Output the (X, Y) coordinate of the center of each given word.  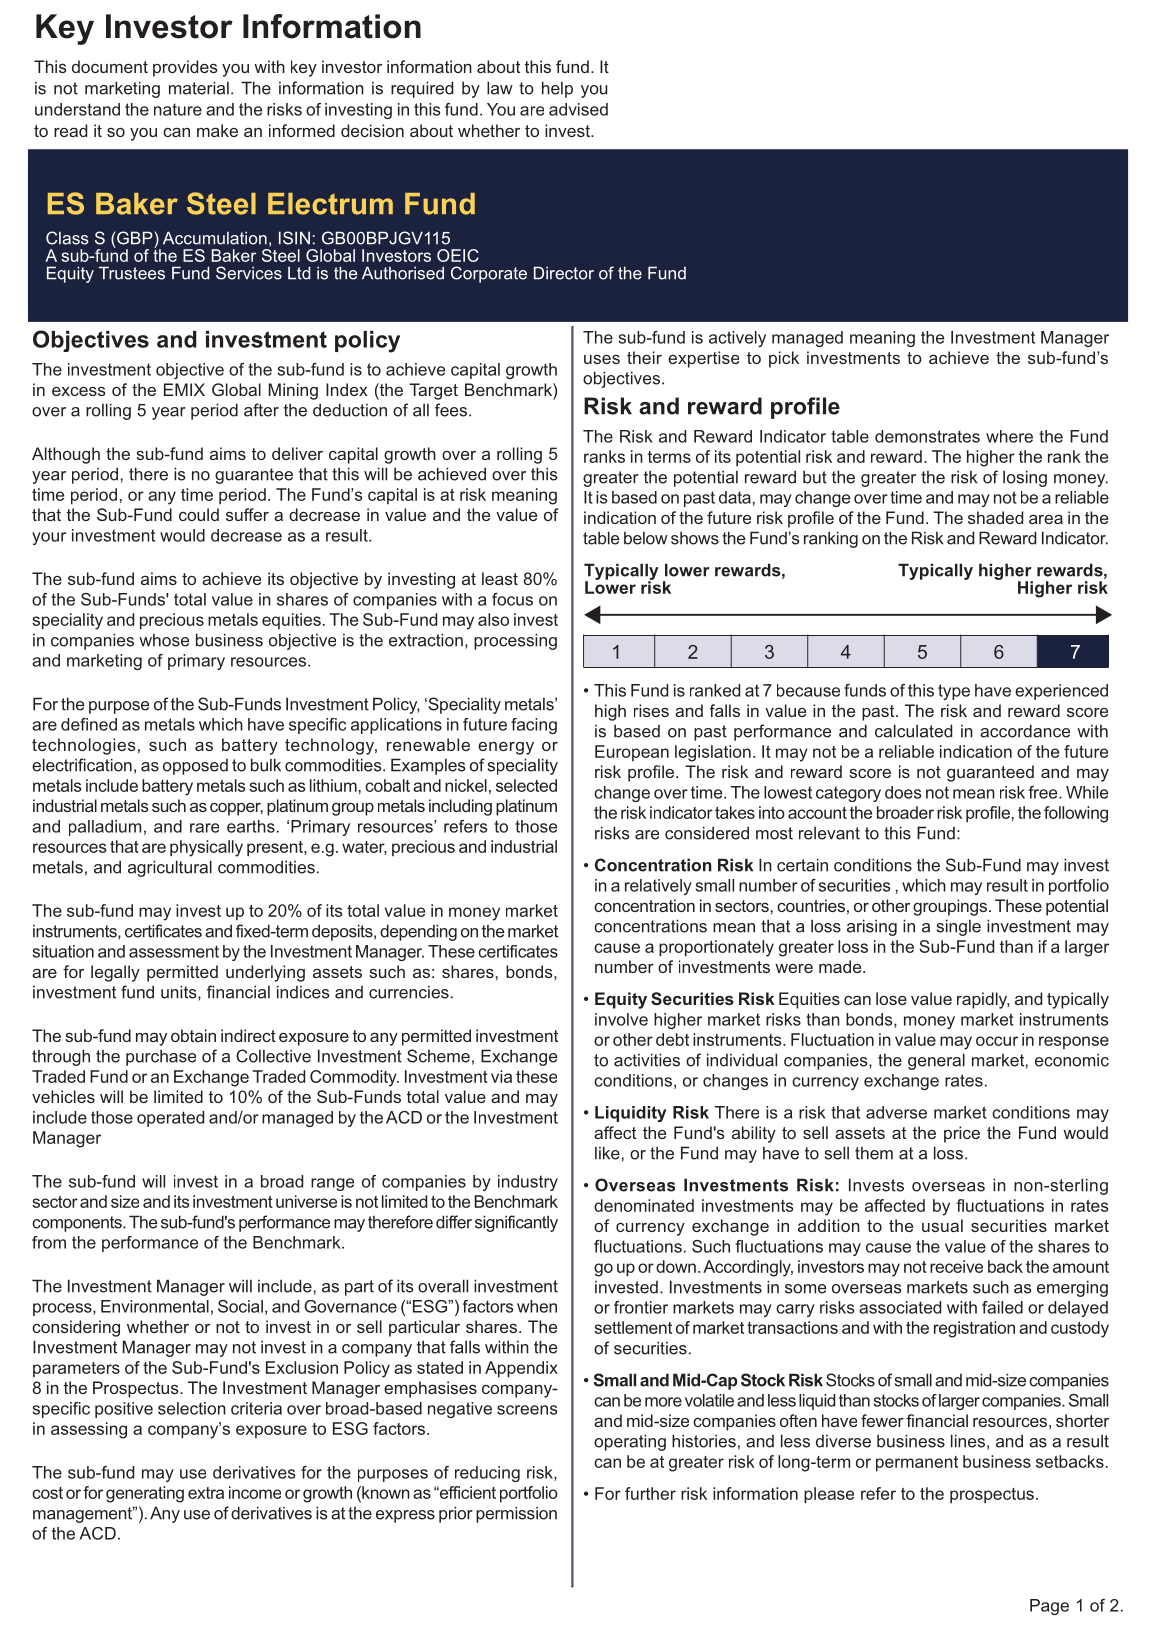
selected (526, 785)
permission (516, 1514)
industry (528, 1183)
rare (204, 828)
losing (1025, 478)
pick (784, 359)
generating (145, 1494)
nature (178, 109)
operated (170, 1119)
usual (942, 1225)
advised (578, 109)
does (903, 792)
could (199, 514)
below (646, 538)
